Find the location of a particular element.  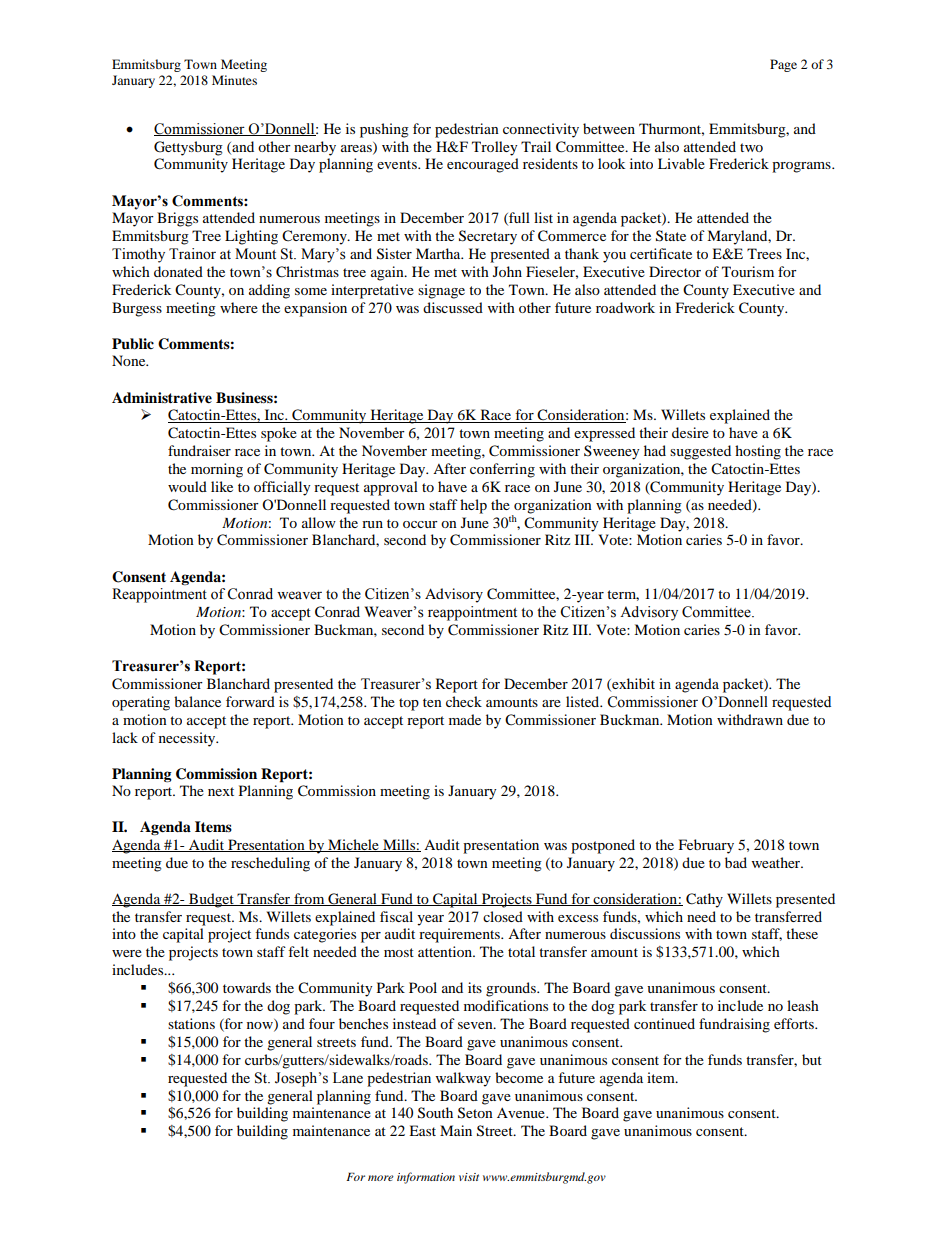

rescheduling is located at coordinates (270, 864).
